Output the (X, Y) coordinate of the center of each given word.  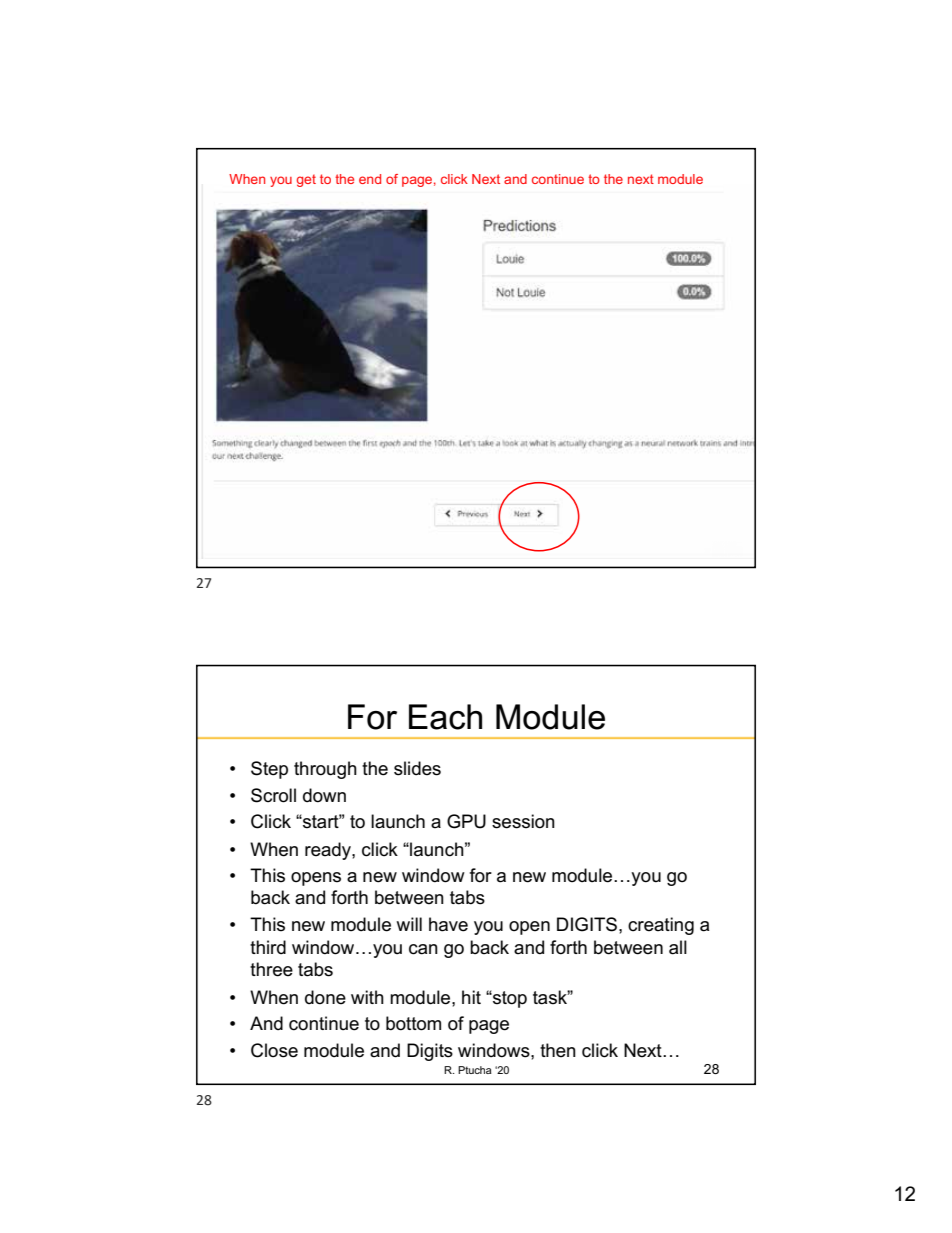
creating (661, 926)
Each (445, 717)
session (523, 821)
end (370, 179)
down (324, 795)
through (325, 770)
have (448, 924)
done (325, 997)
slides (417, 768)
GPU (466, 821)
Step (269, 770)
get (306, 180)
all (678, 947)
